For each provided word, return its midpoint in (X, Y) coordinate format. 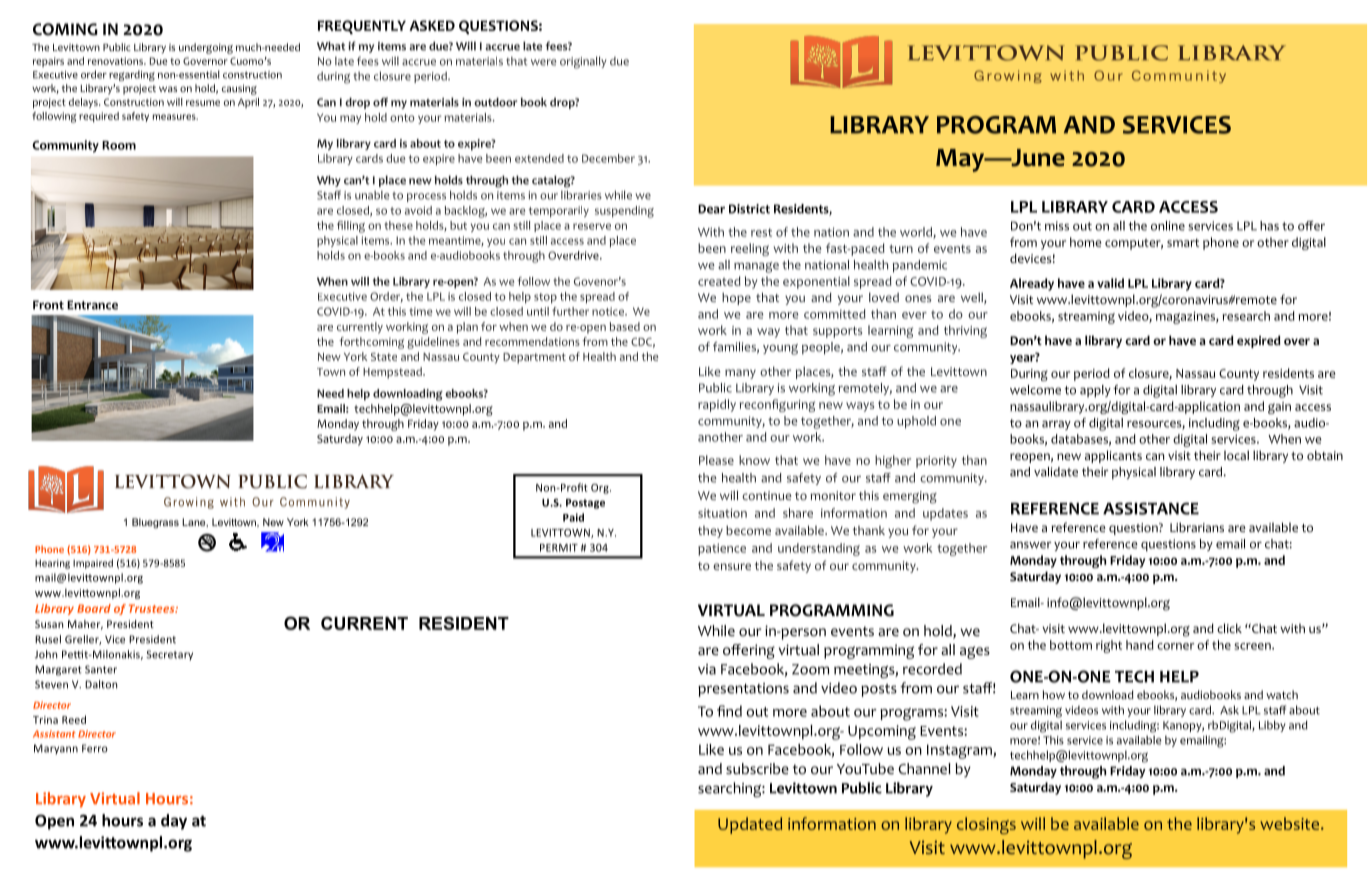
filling (351, 227)
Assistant (54, 734)
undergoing (206, 48)
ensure (732, 566)
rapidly (717, 405)
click (1229, 628)
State (384, 357)
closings (986, 825)
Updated (750, 825)
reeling (750, 249)
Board (94, 608)
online (1168, 226)
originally (583, 62)
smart (1183, 243)
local (1236, 455)
